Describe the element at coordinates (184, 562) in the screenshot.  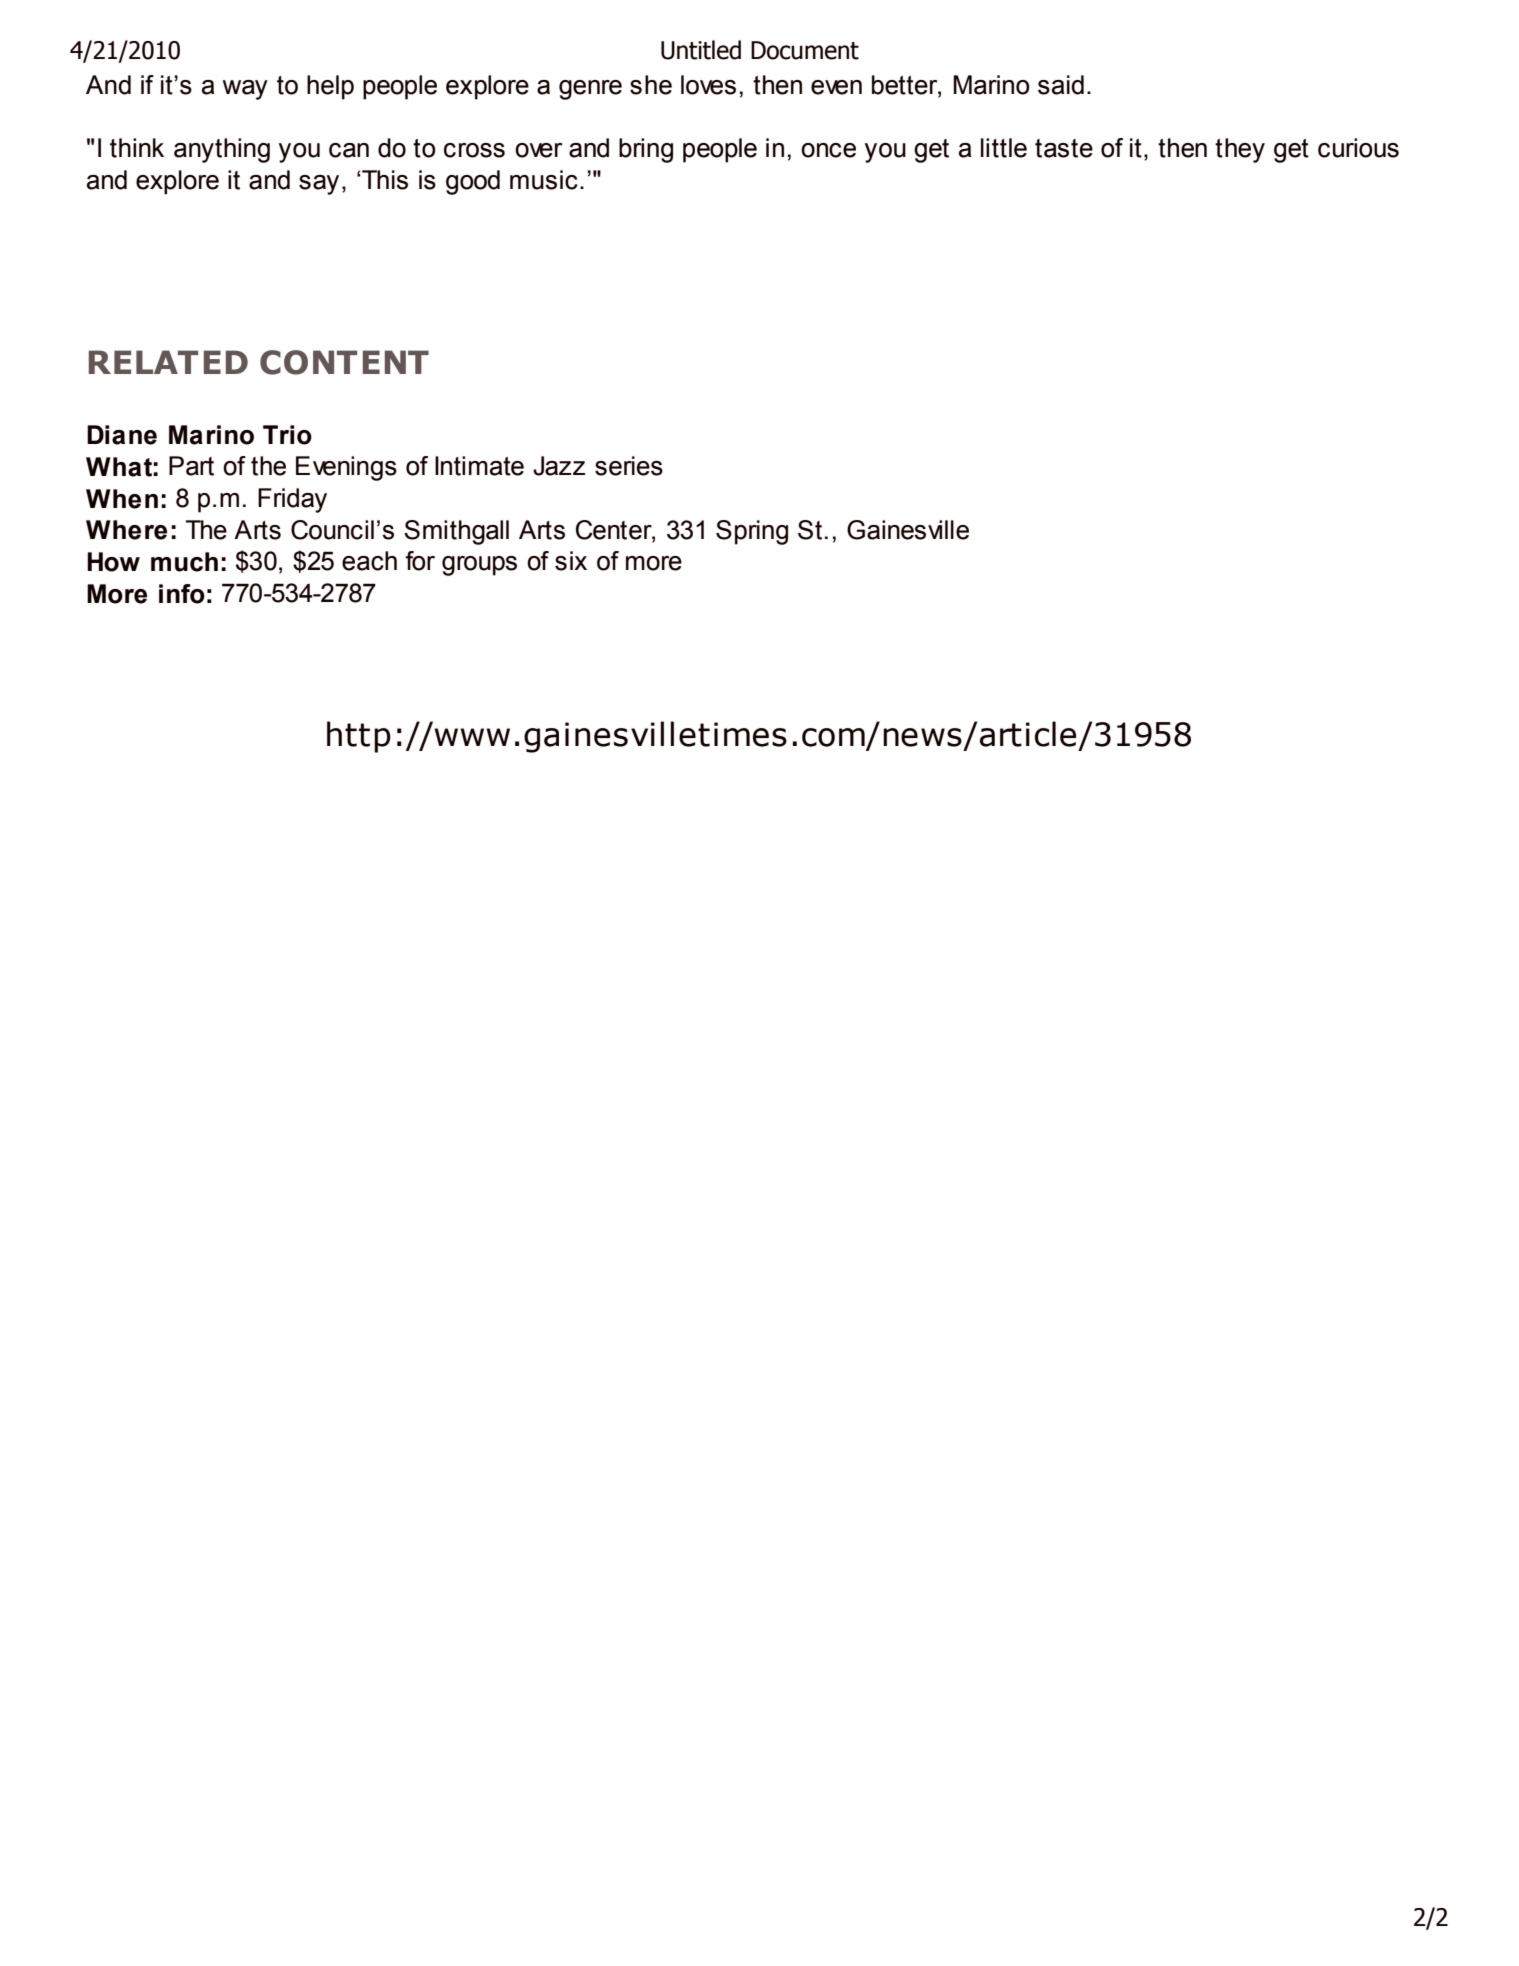
I see `much` at that location.
